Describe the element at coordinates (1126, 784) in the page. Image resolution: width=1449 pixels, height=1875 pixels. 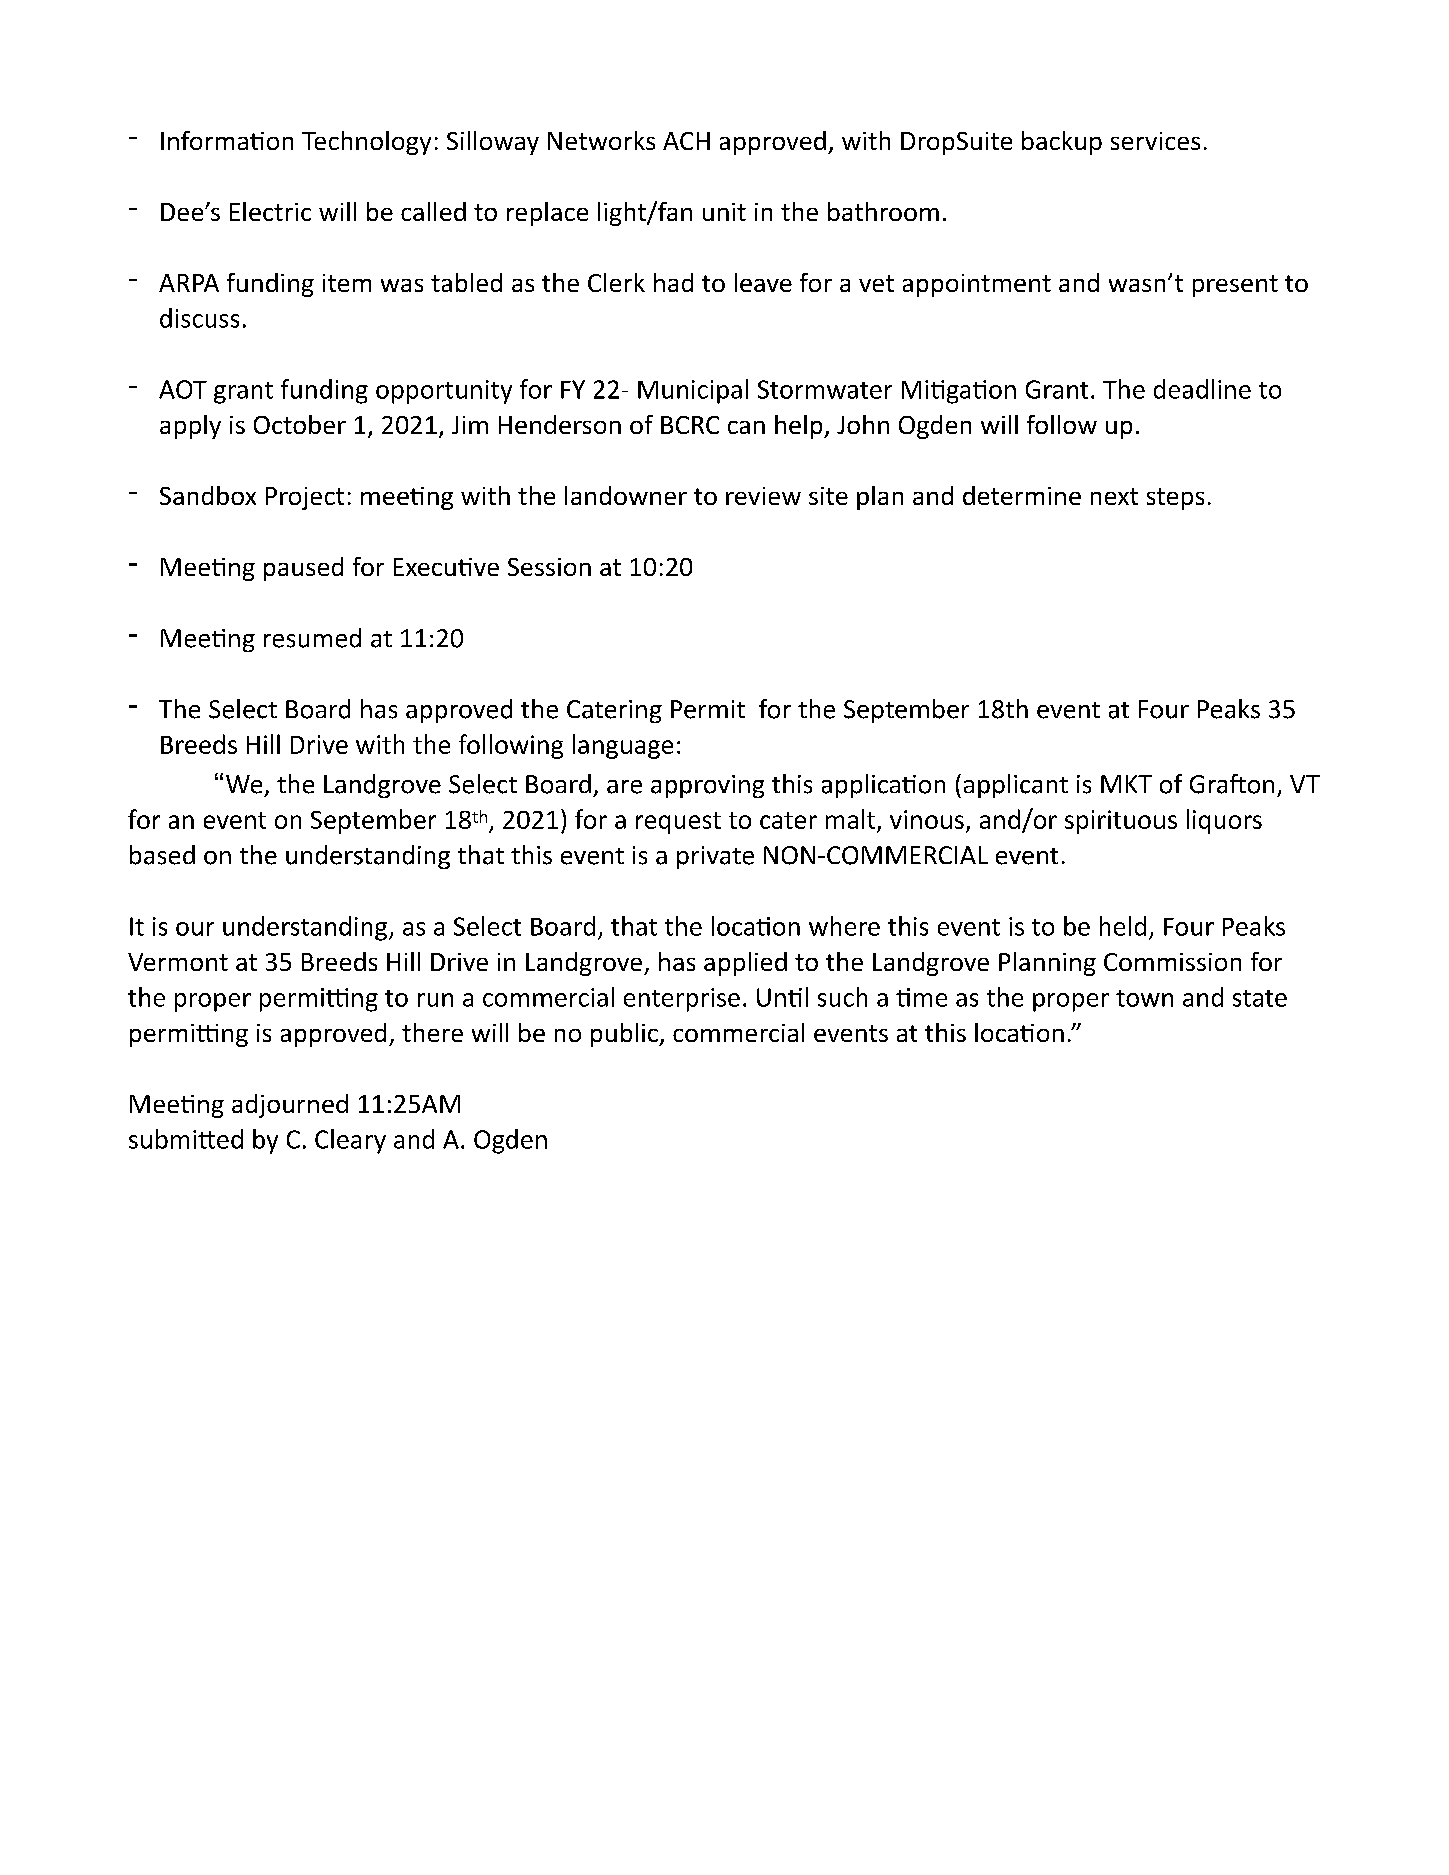
I see `MKT` at that location.
